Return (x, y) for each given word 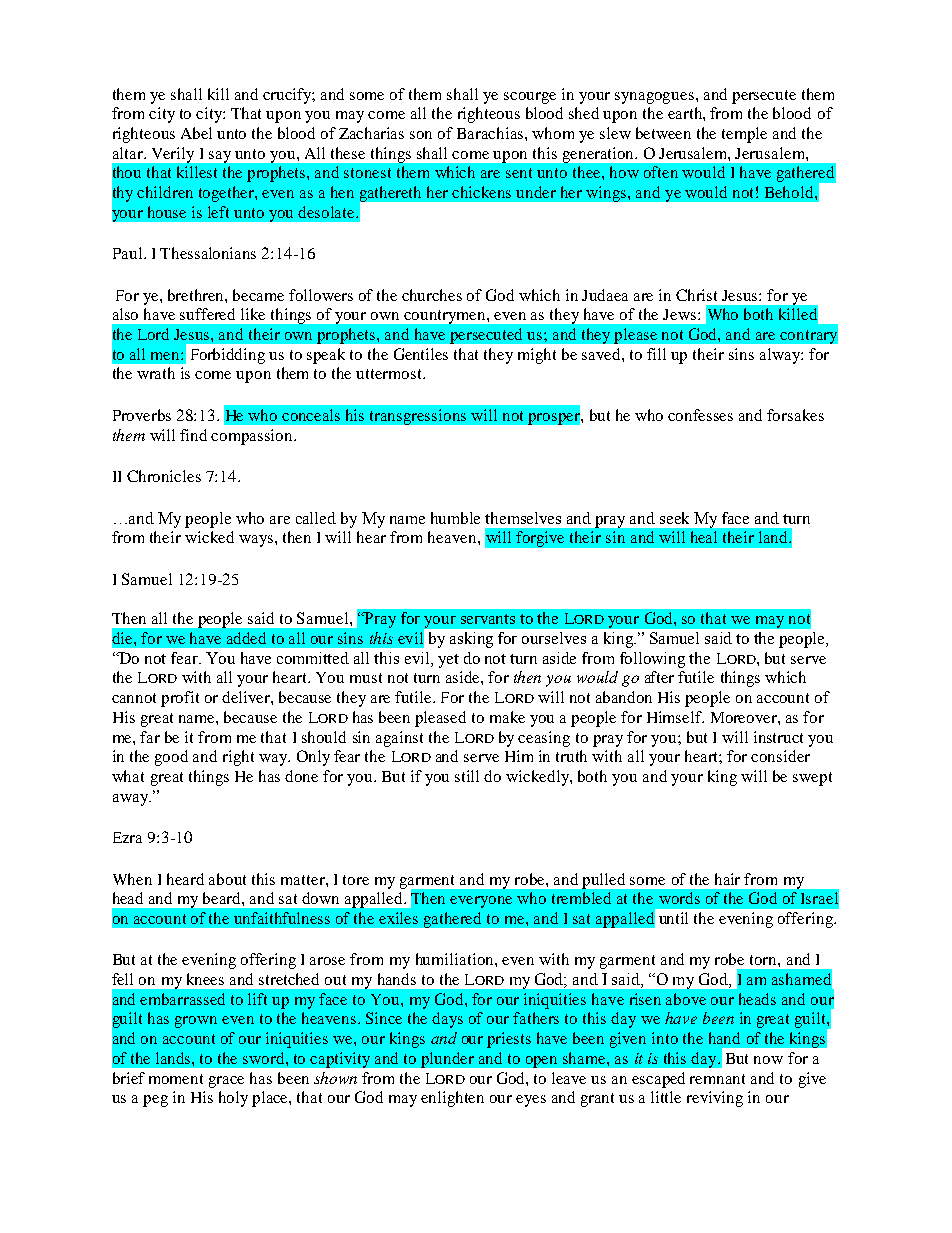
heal (704, 537)
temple (744, 135)
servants (488, 619)
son (421, 135)
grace (226, 1082)
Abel (196, 133)
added (246, 638)
